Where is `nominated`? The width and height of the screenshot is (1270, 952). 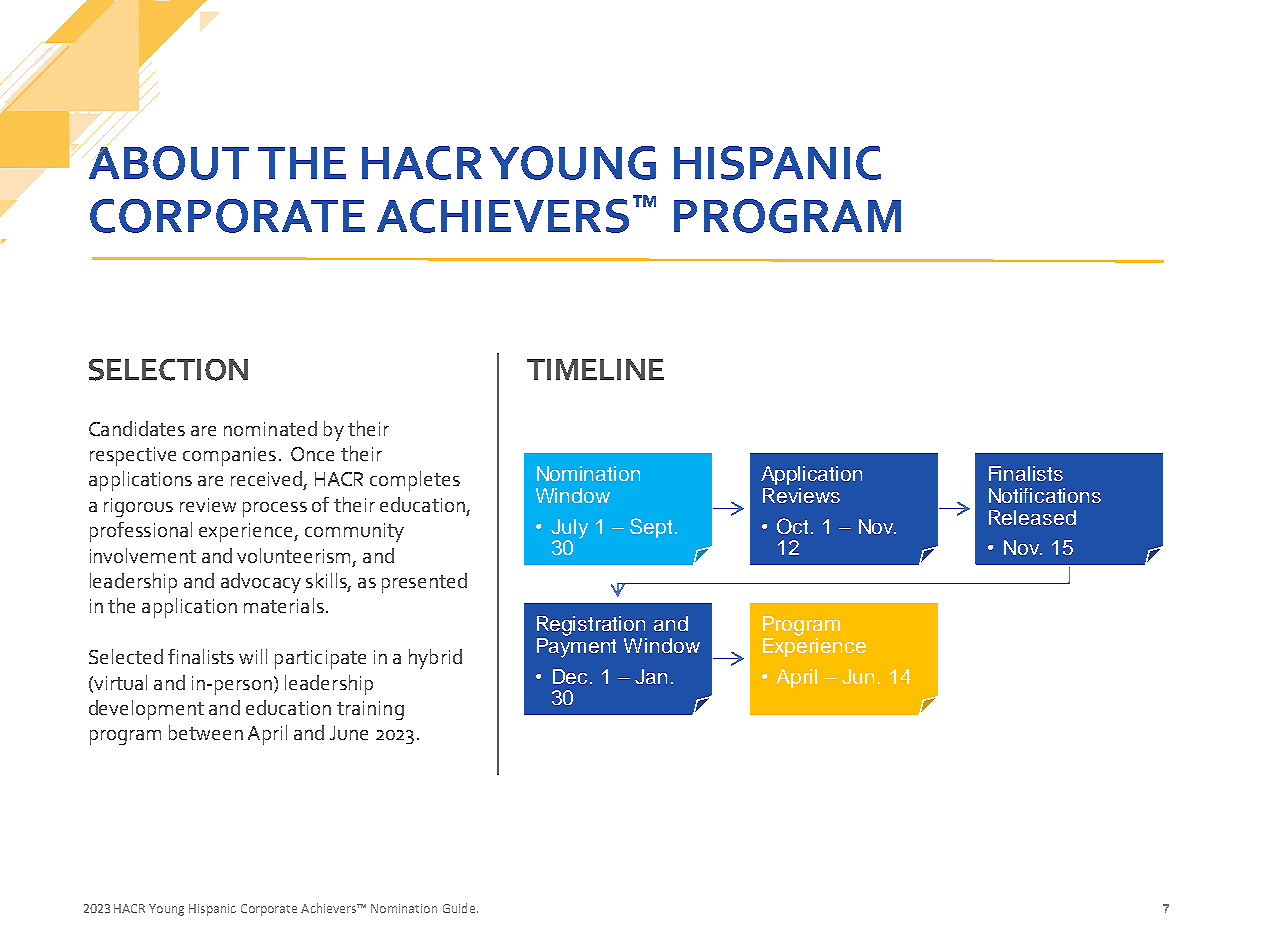 nominated is located at coordinates (270, 428).
